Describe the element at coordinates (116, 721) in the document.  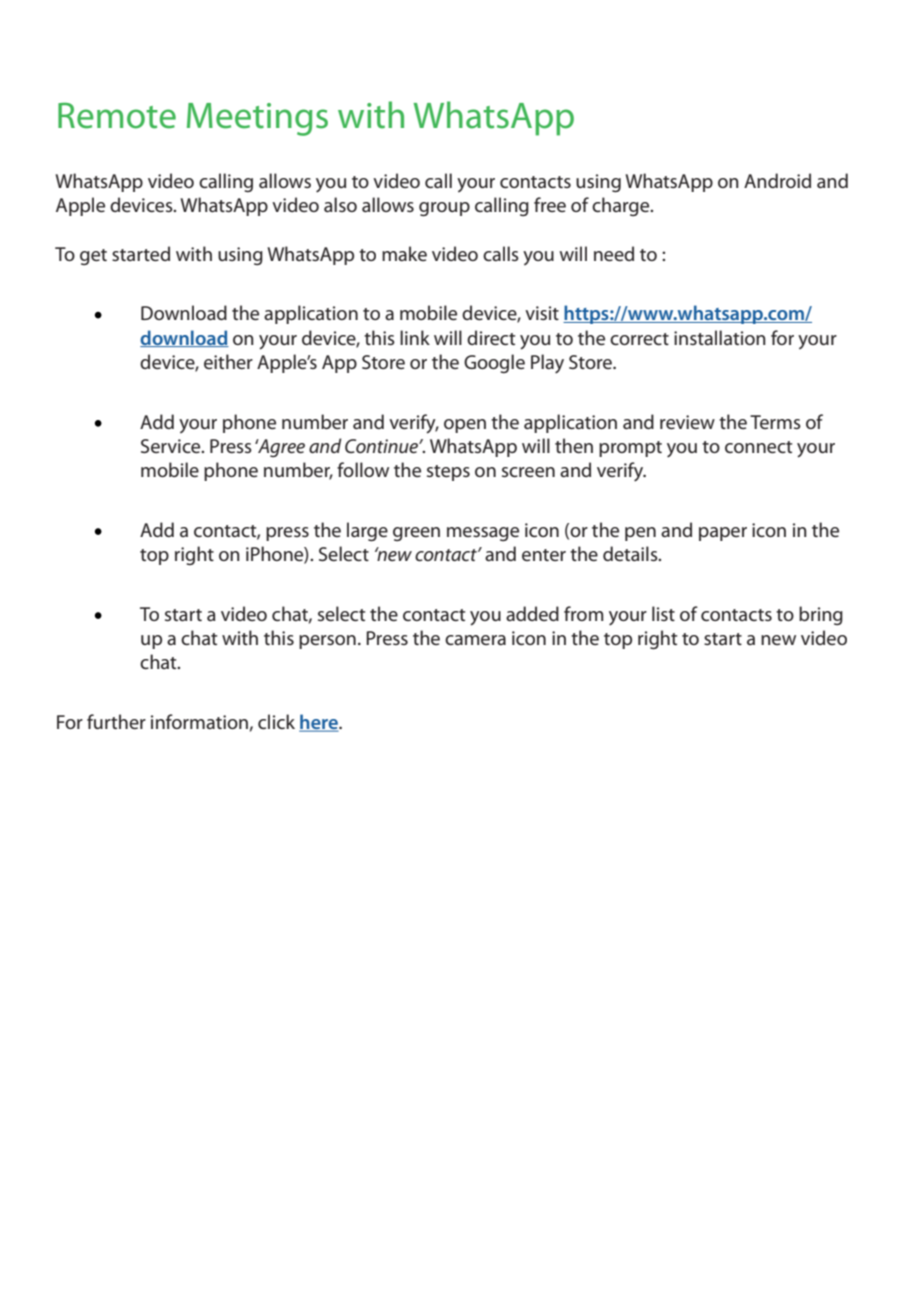
I see `further` at that location.
